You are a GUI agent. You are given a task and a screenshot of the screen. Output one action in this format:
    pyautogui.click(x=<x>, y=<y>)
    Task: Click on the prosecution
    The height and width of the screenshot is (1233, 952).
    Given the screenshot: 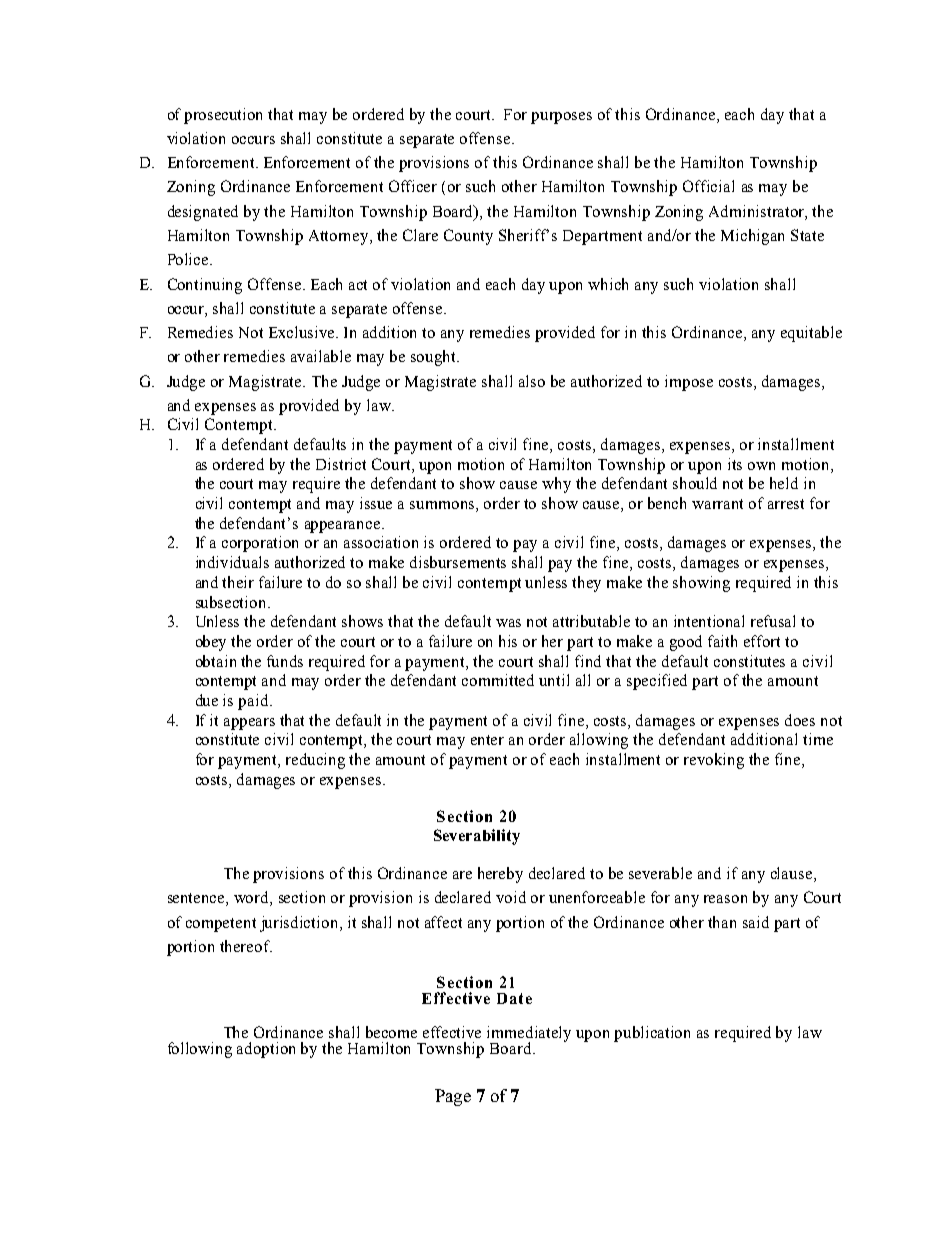 What is the action you would take?
    pyautogui.click(x=223, y=116)
